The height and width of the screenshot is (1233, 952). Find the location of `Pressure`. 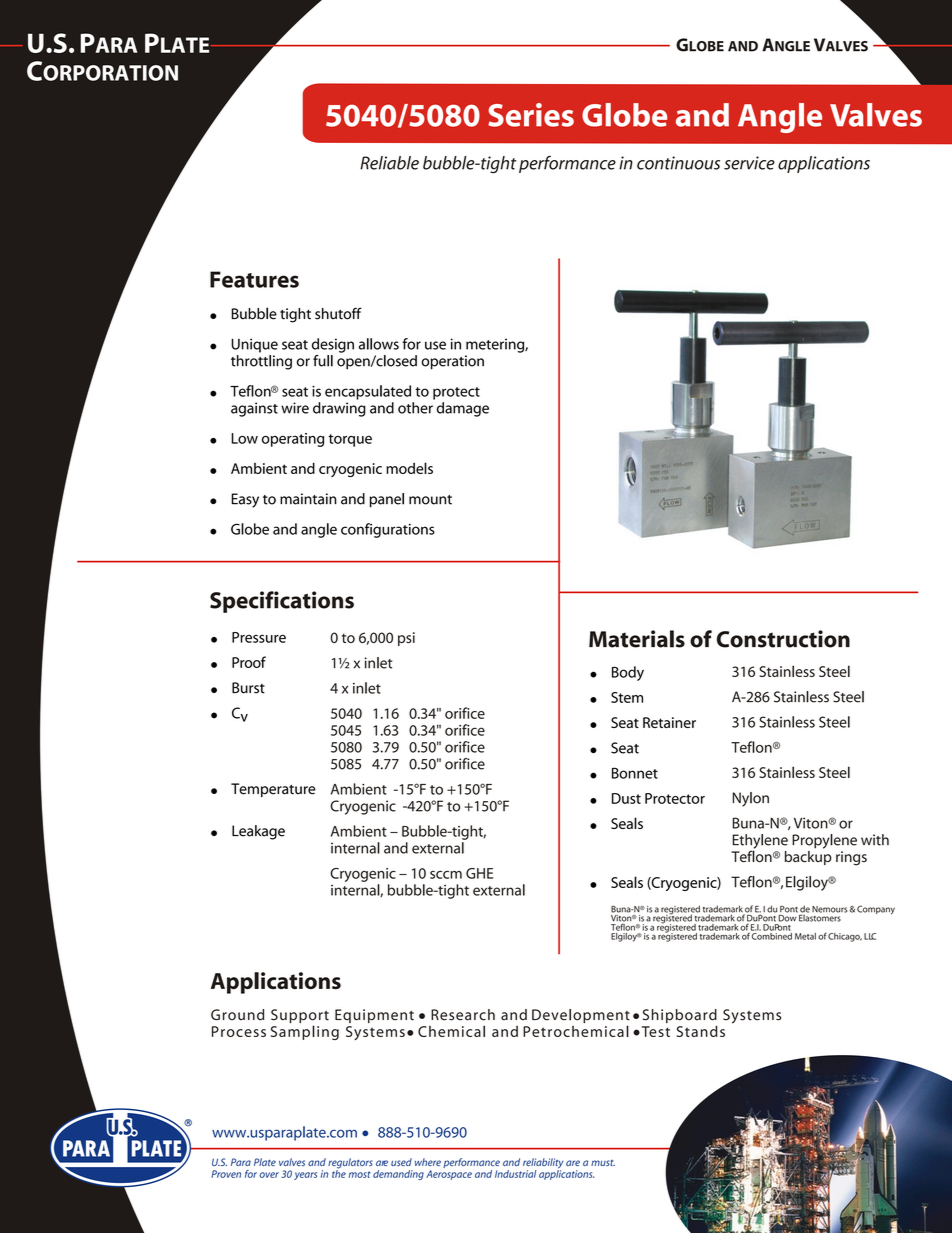

Pressure is located at coordinates (259, 637).
